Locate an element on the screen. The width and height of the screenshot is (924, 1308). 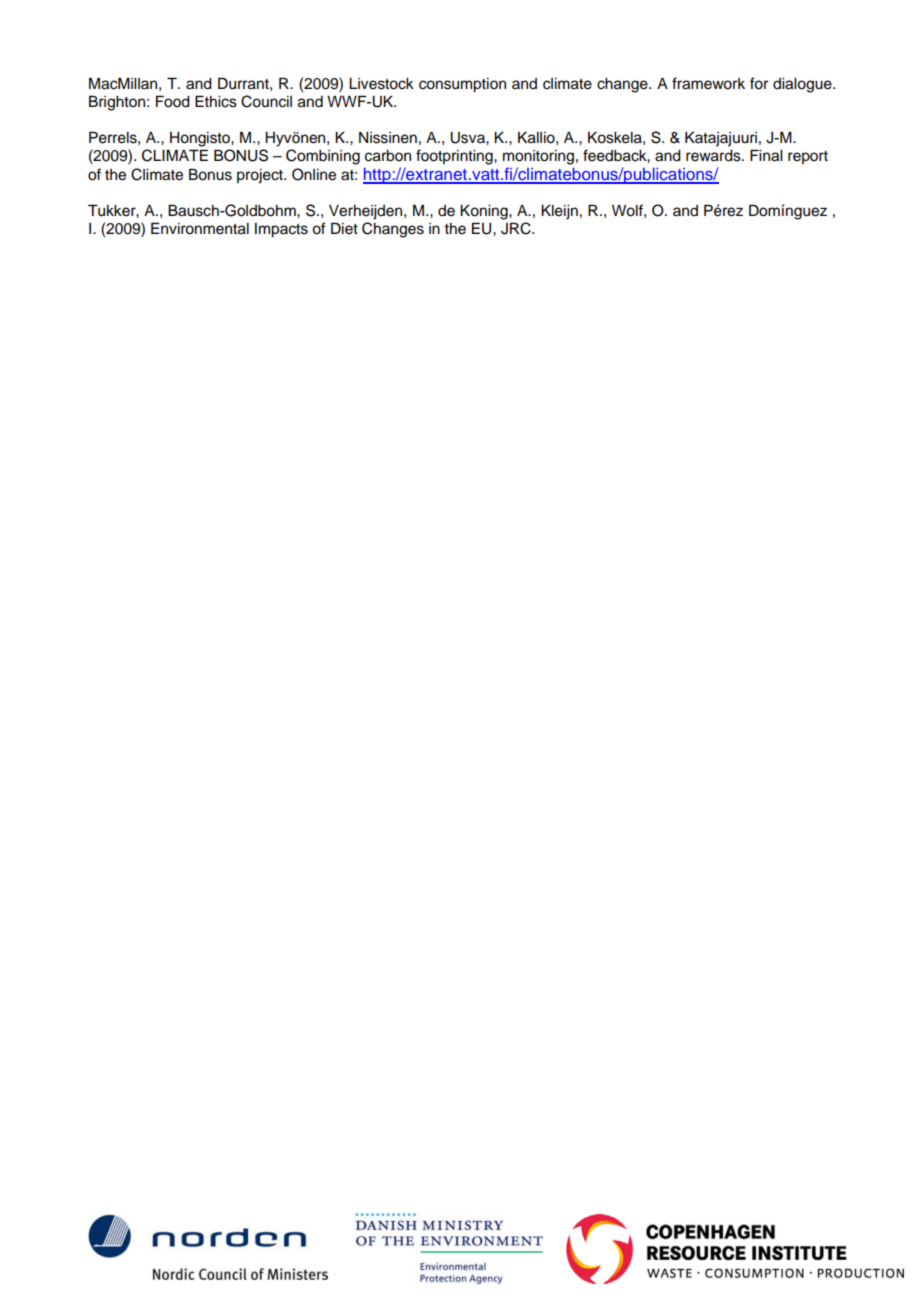
framework is located at coordinates (708, 83).
